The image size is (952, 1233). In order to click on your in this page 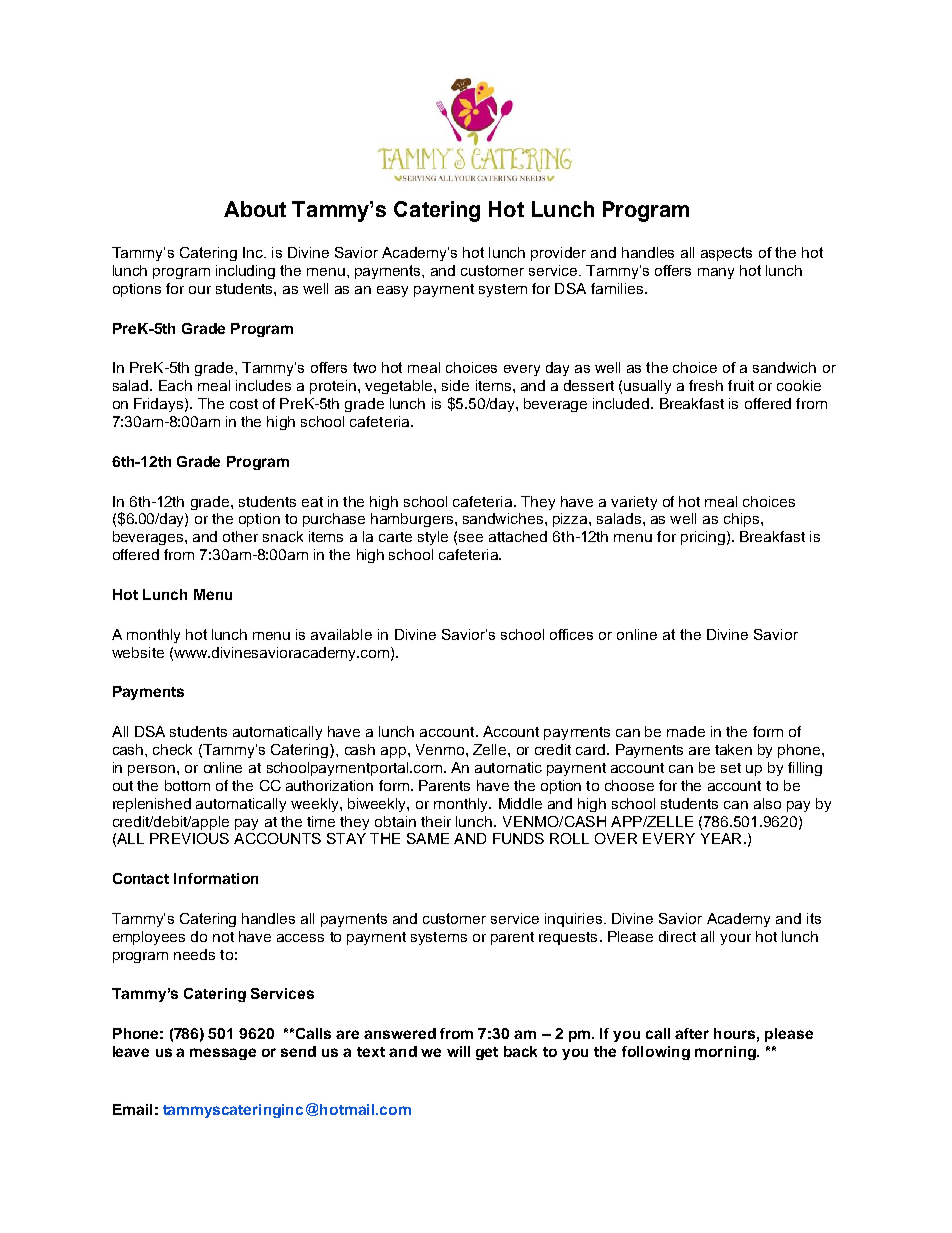, I will do `click(735, 939)`.
